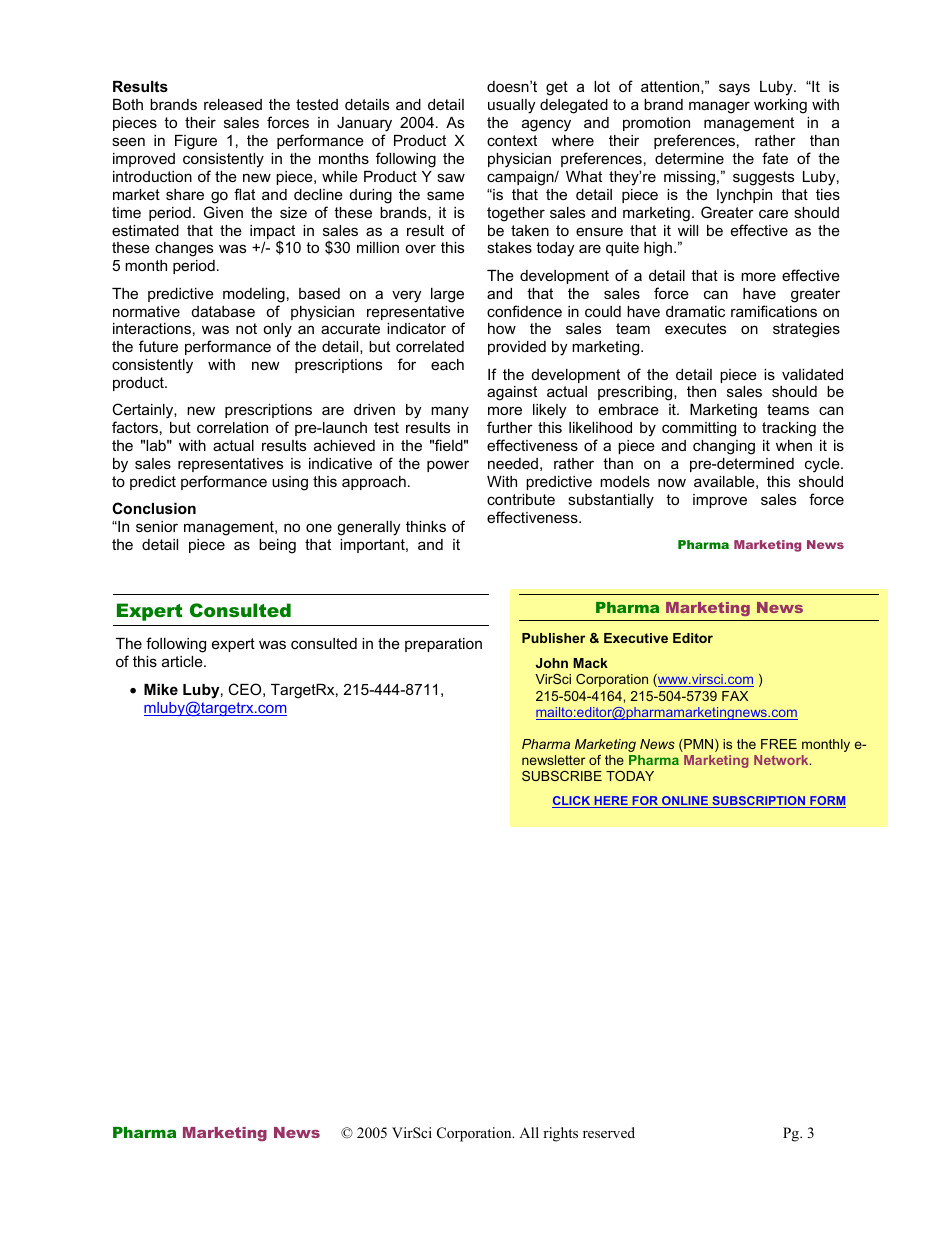  I want to click on released, so click(233, 104).
